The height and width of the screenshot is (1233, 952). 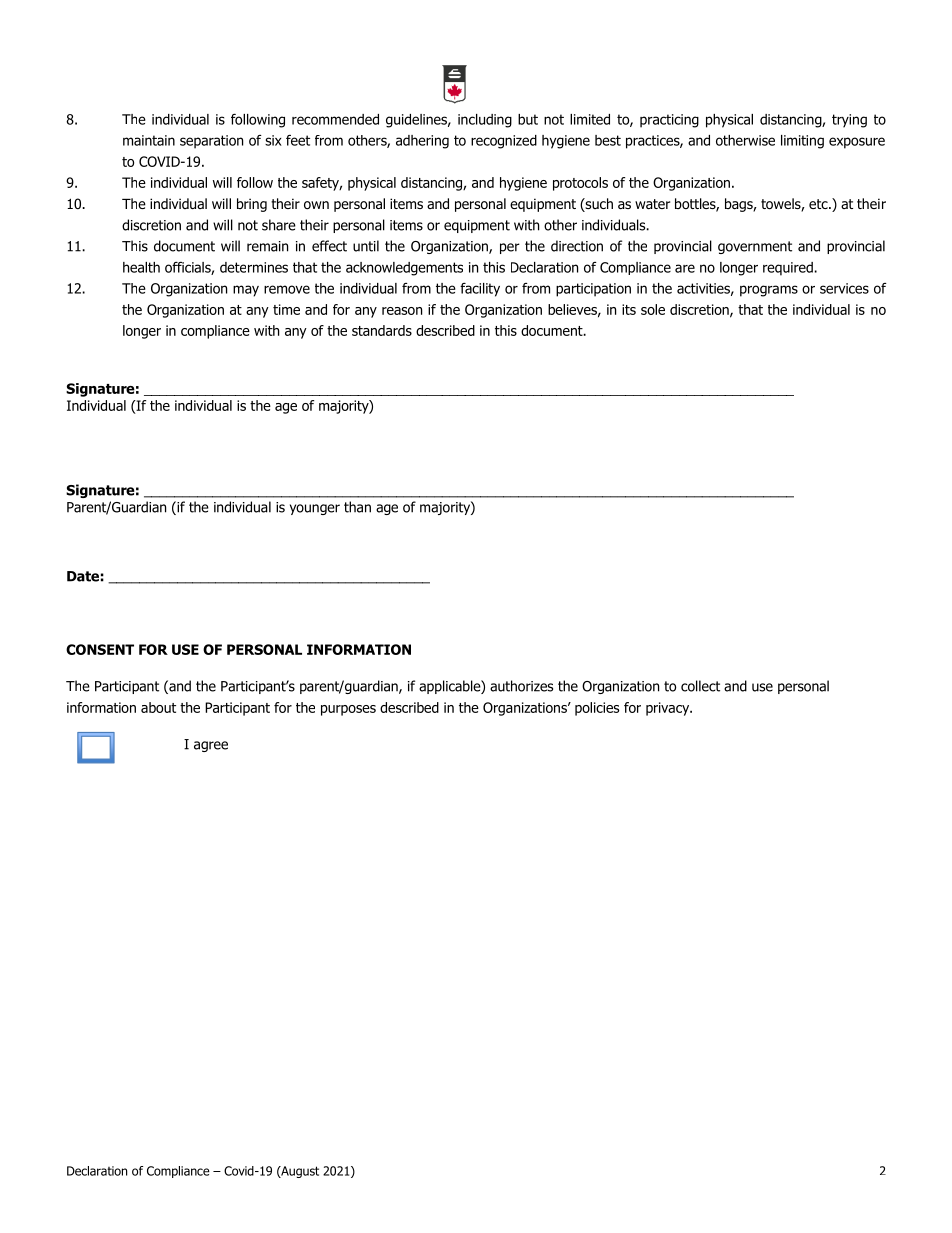 I want to click on time, so click(x=286, y=309).
